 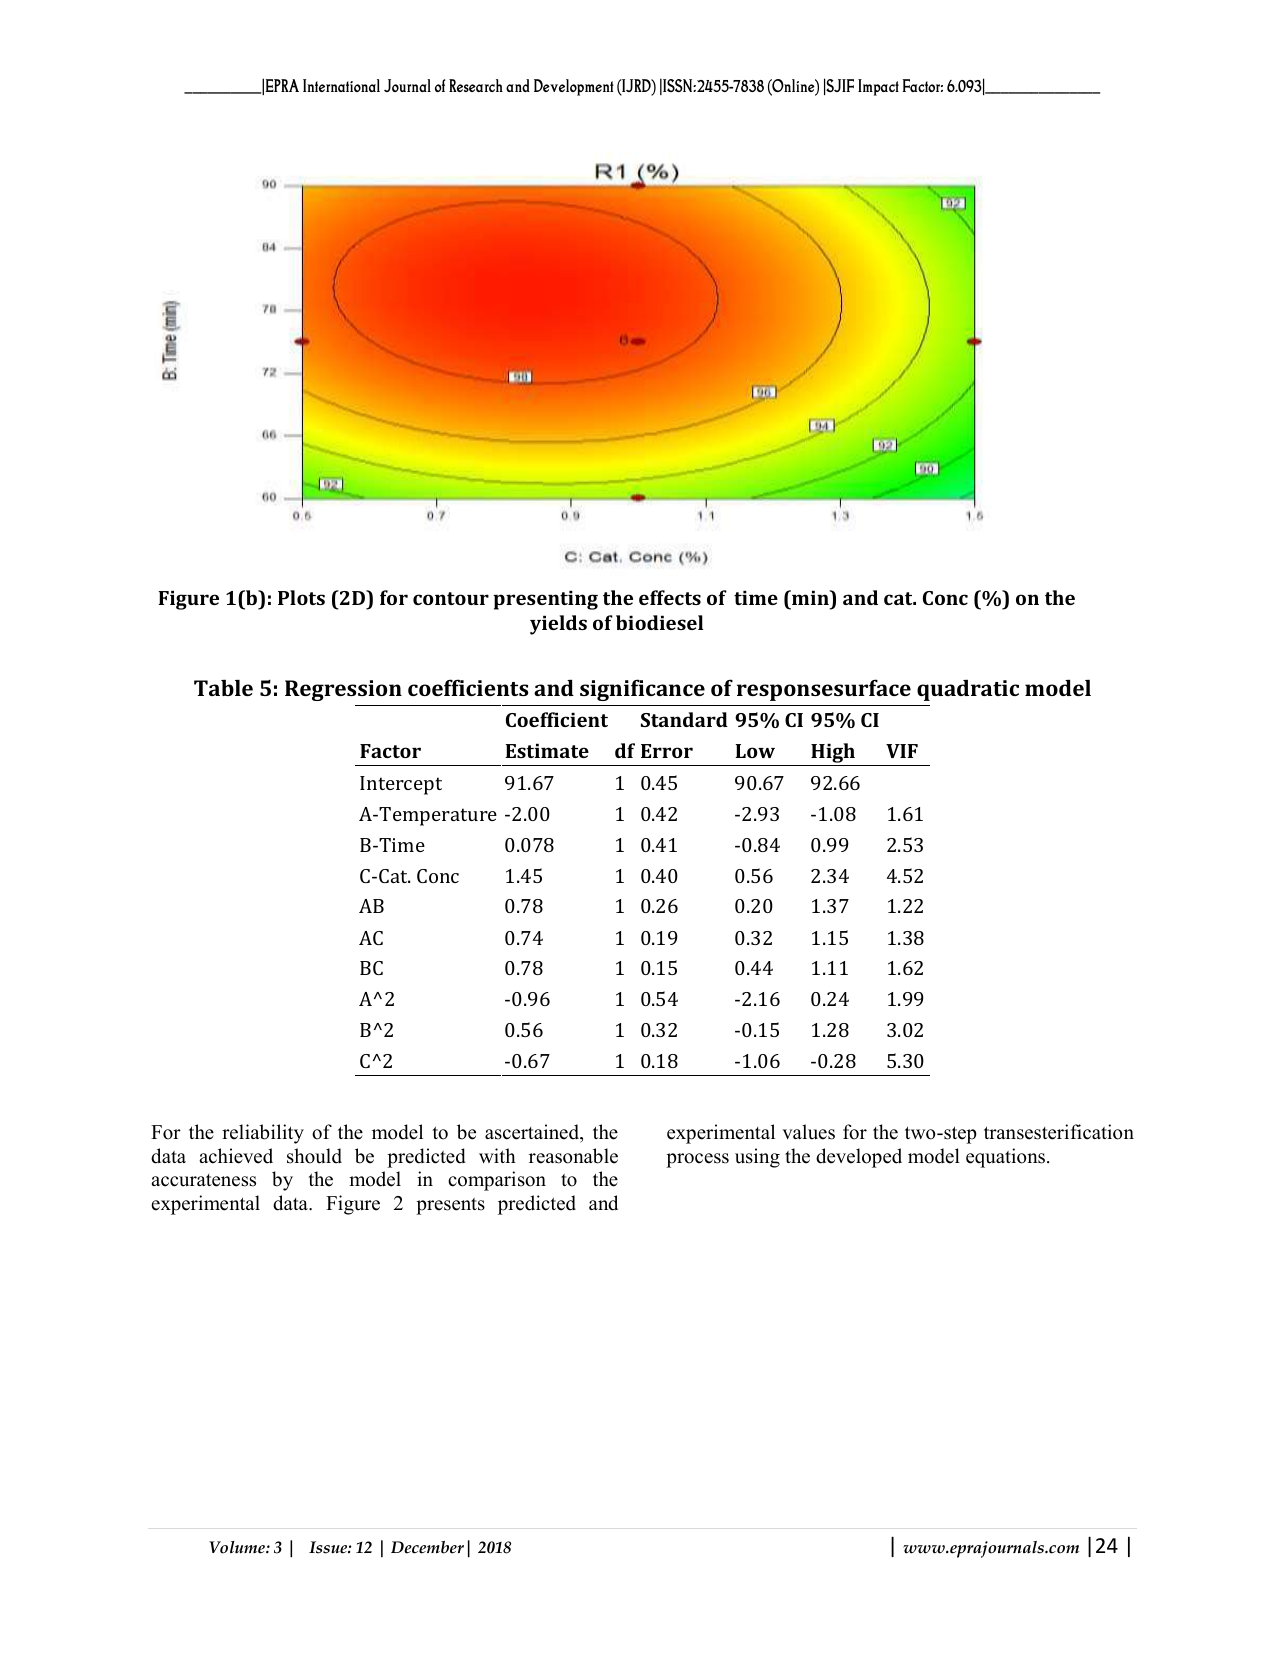 I want to click on Plots, so click(x=301, y=597).
